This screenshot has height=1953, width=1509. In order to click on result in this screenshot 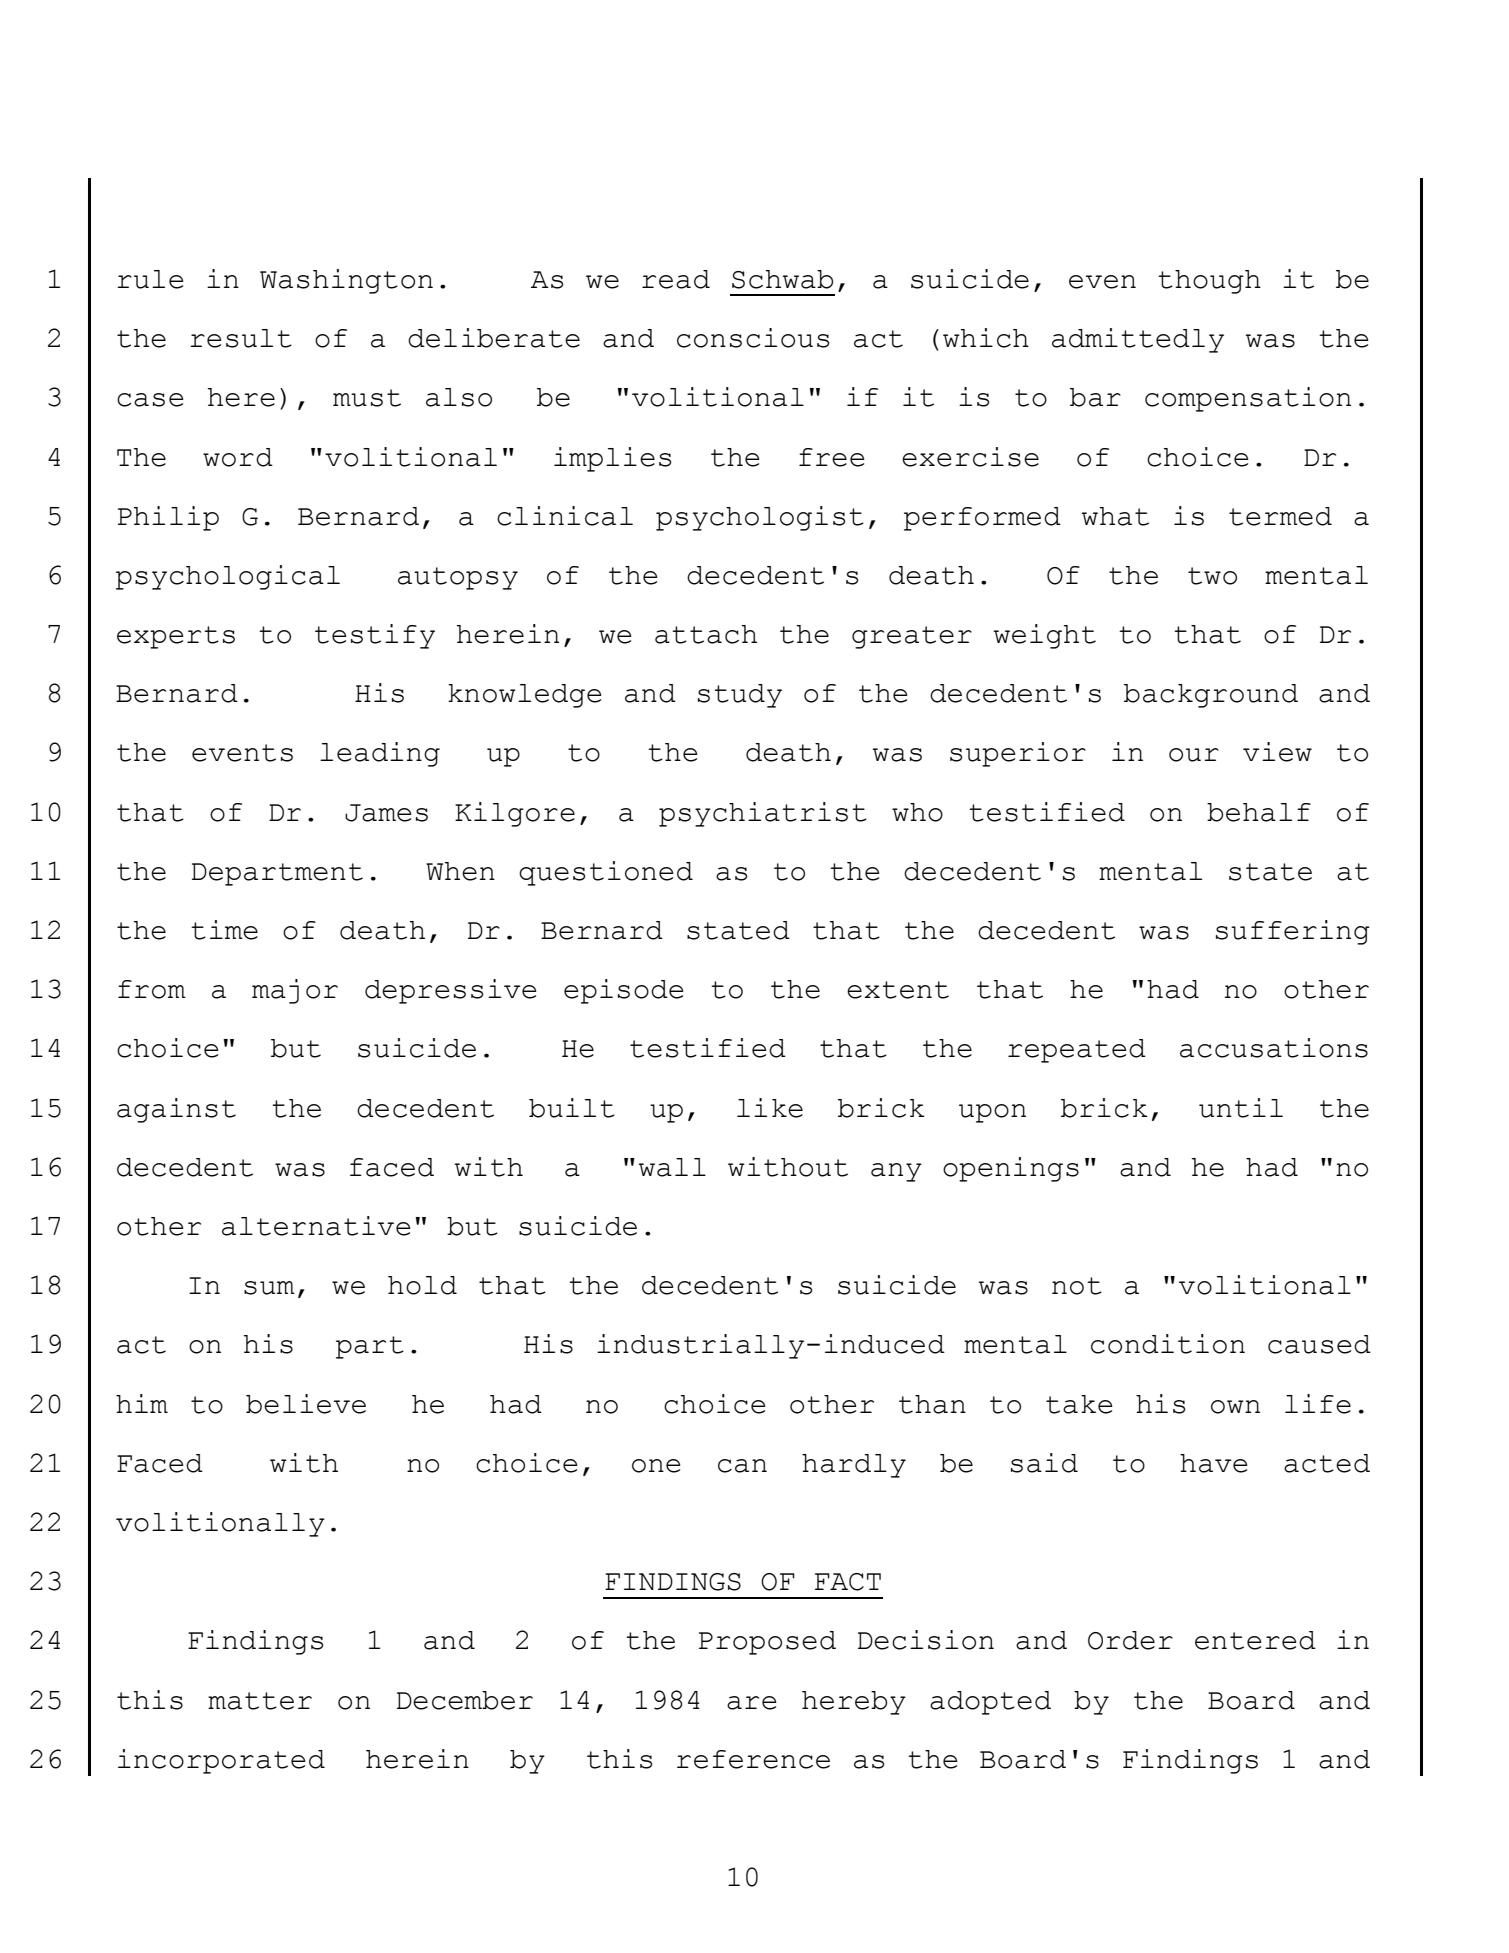, I will do `click(241, 338)`.
